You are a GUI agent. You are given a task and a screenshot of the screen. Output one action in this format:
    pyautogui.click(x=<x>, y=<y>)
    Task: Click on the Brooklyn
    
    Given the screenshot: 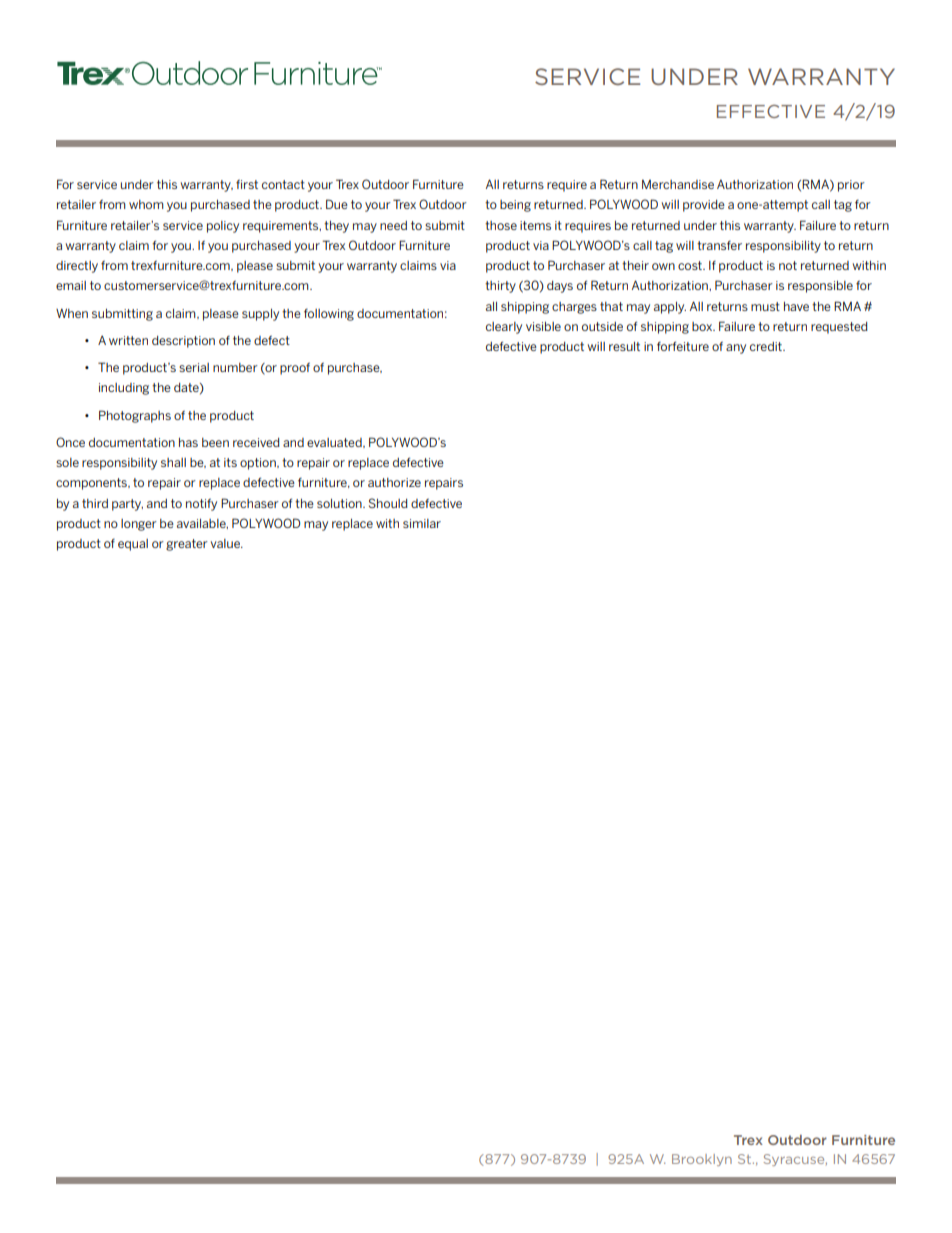 What is the action you would take?
    pyautogui.click(x=702, y=1160)
